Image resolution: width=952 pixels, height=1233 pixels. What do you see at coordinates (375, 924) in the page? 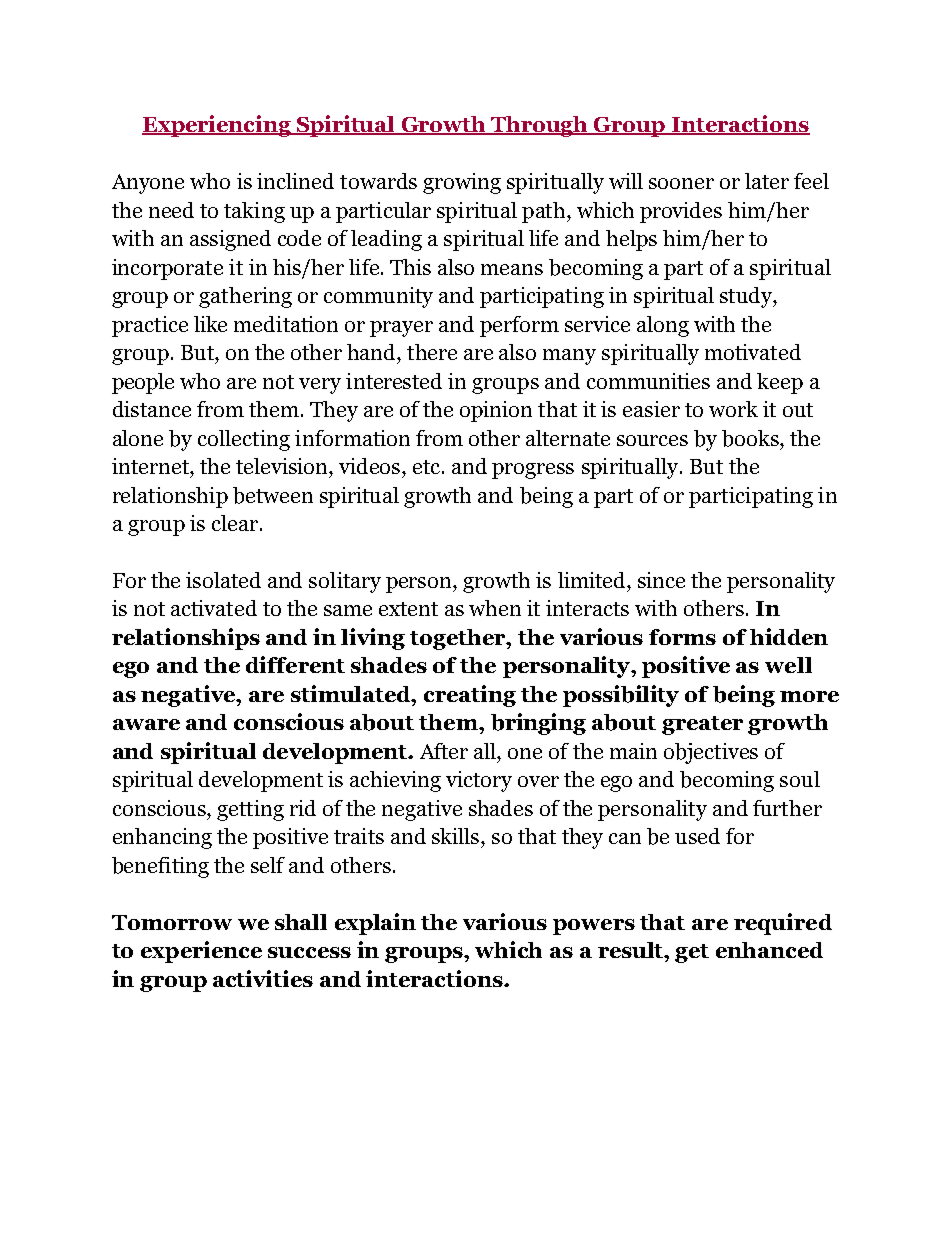
I see `explain` at bounding box center [375, 924].
